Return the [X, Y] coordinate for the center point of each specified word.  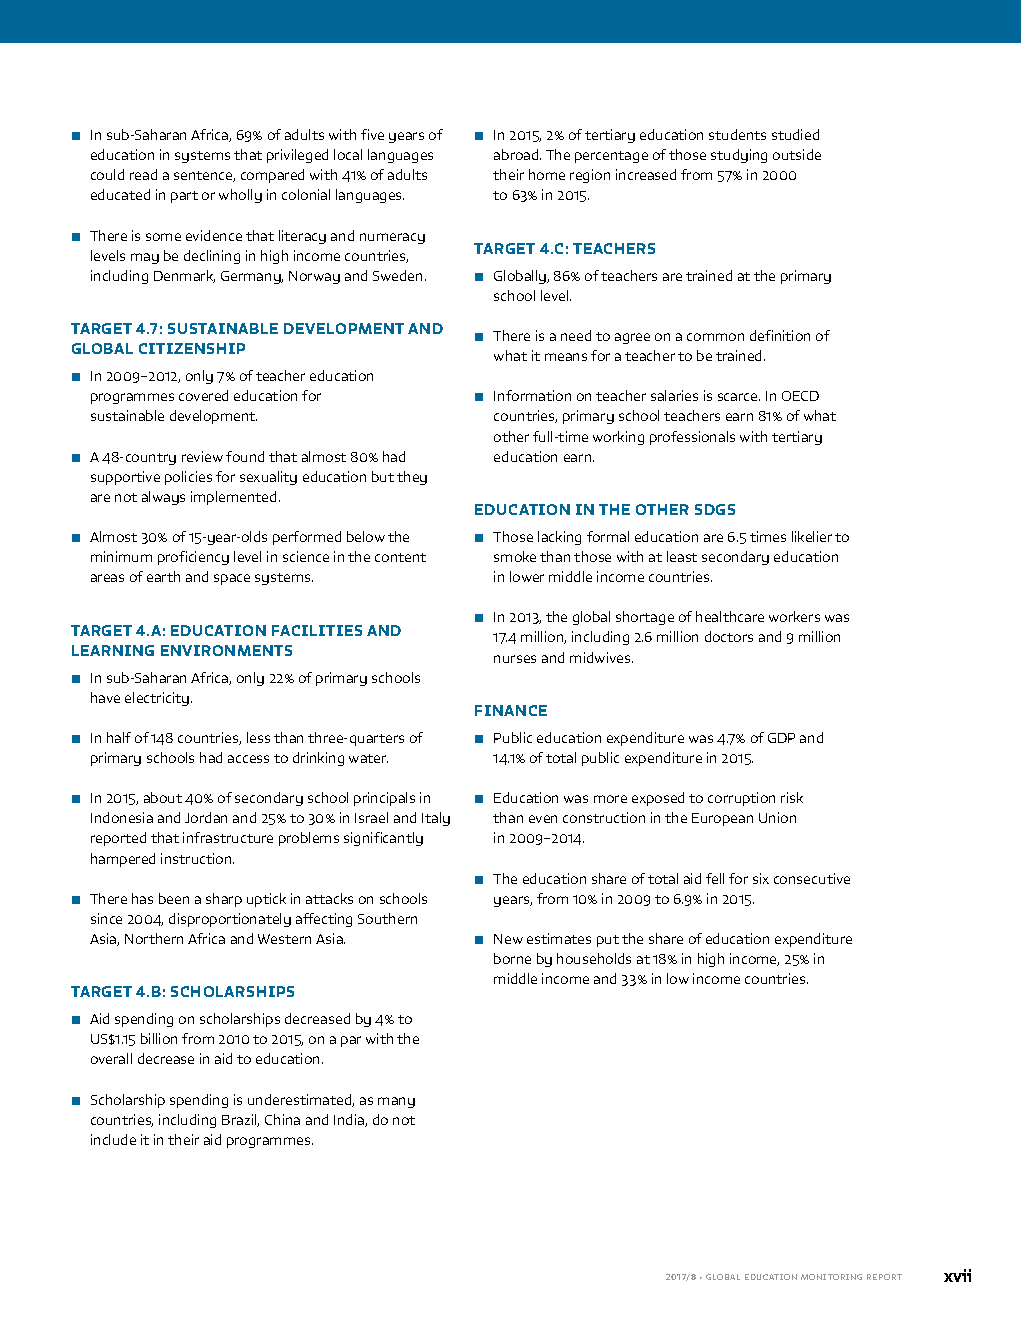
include [113, 1139]
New [508, 939]
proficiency [193, 558]
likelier [812, 536]
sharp [224, 900]
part [184, 197]
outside [797, 154]
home [547, 174]
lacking [559, 538]
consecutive [812, 878]
